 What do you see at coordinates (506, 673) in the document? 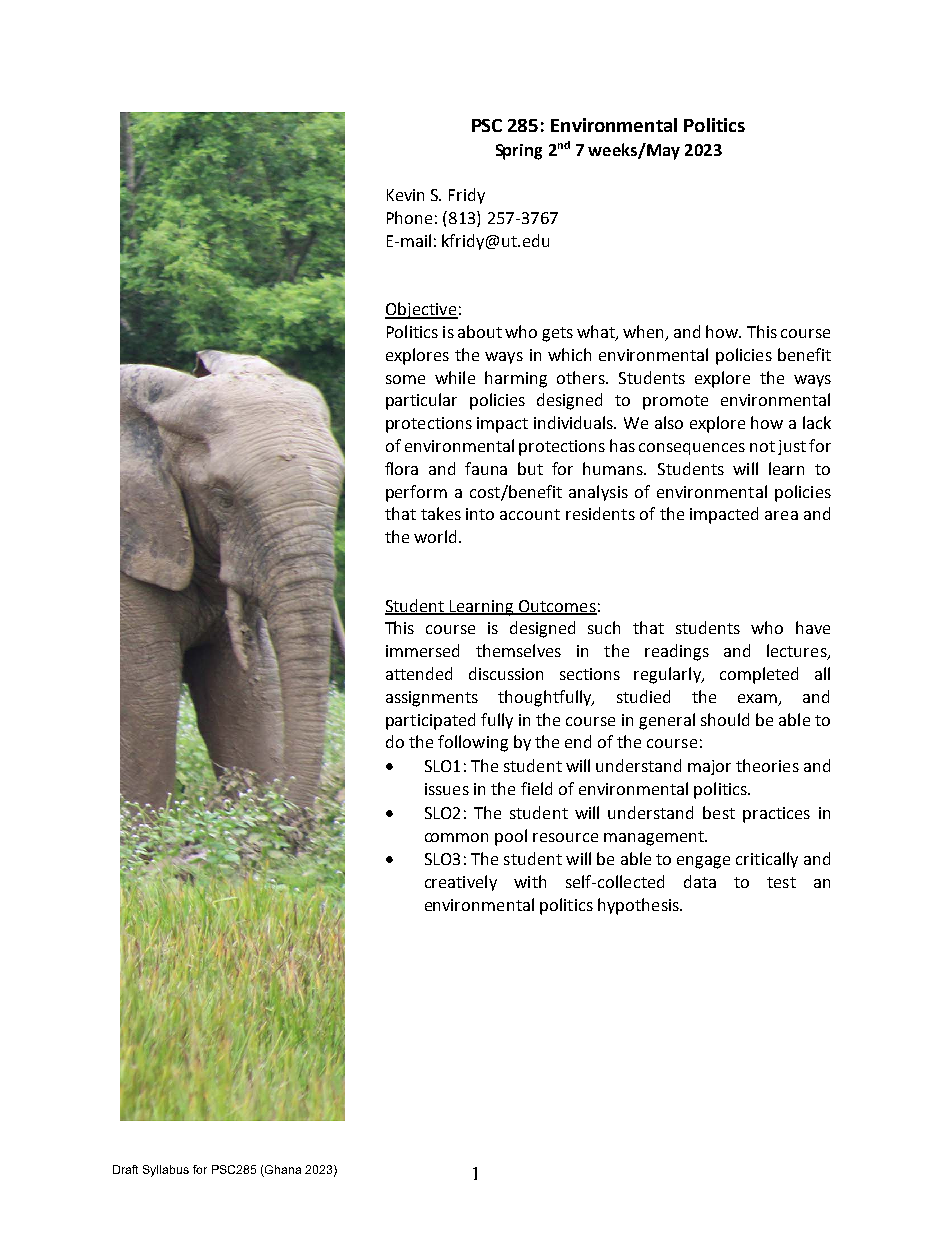
I see `discussion` at bounding box center [506, 673].
